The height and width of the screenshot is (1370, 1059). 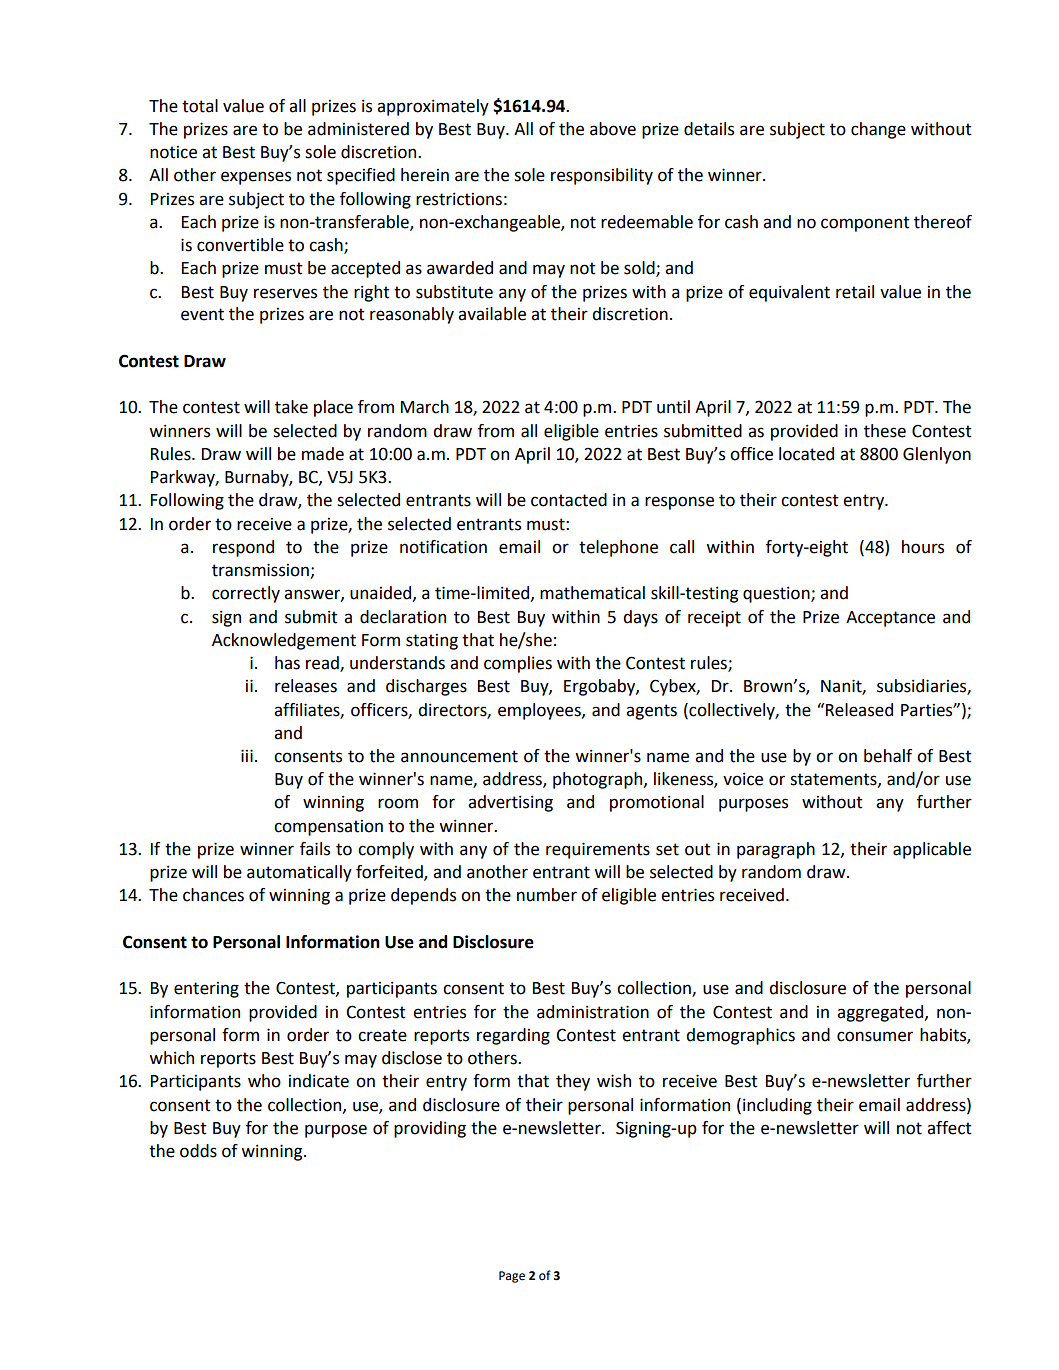 I want to click on odds, so click(x=198, y=1151).
